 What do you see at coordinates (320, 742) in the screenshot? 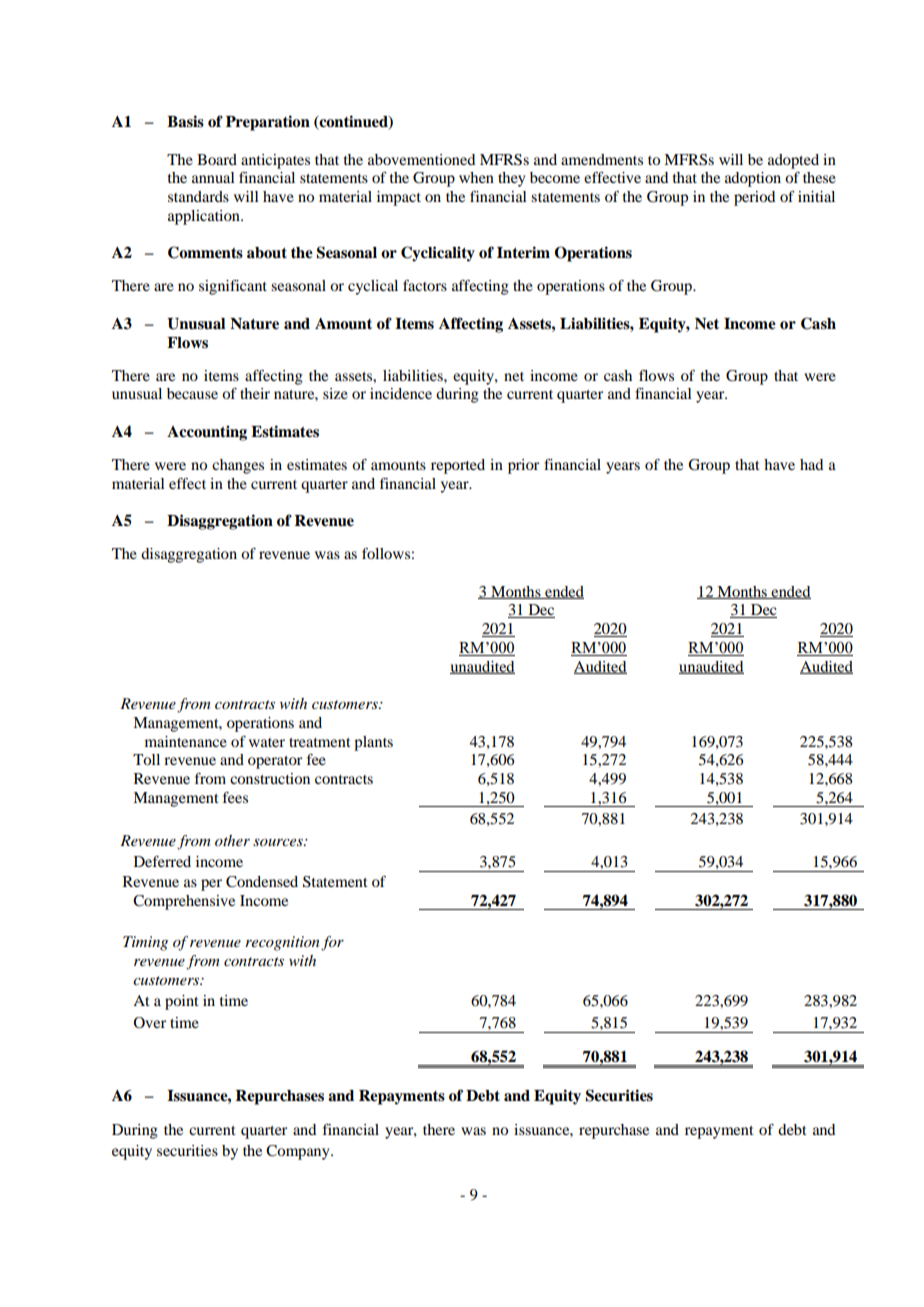
I see `treatment` at bounding box center [320, 742].
